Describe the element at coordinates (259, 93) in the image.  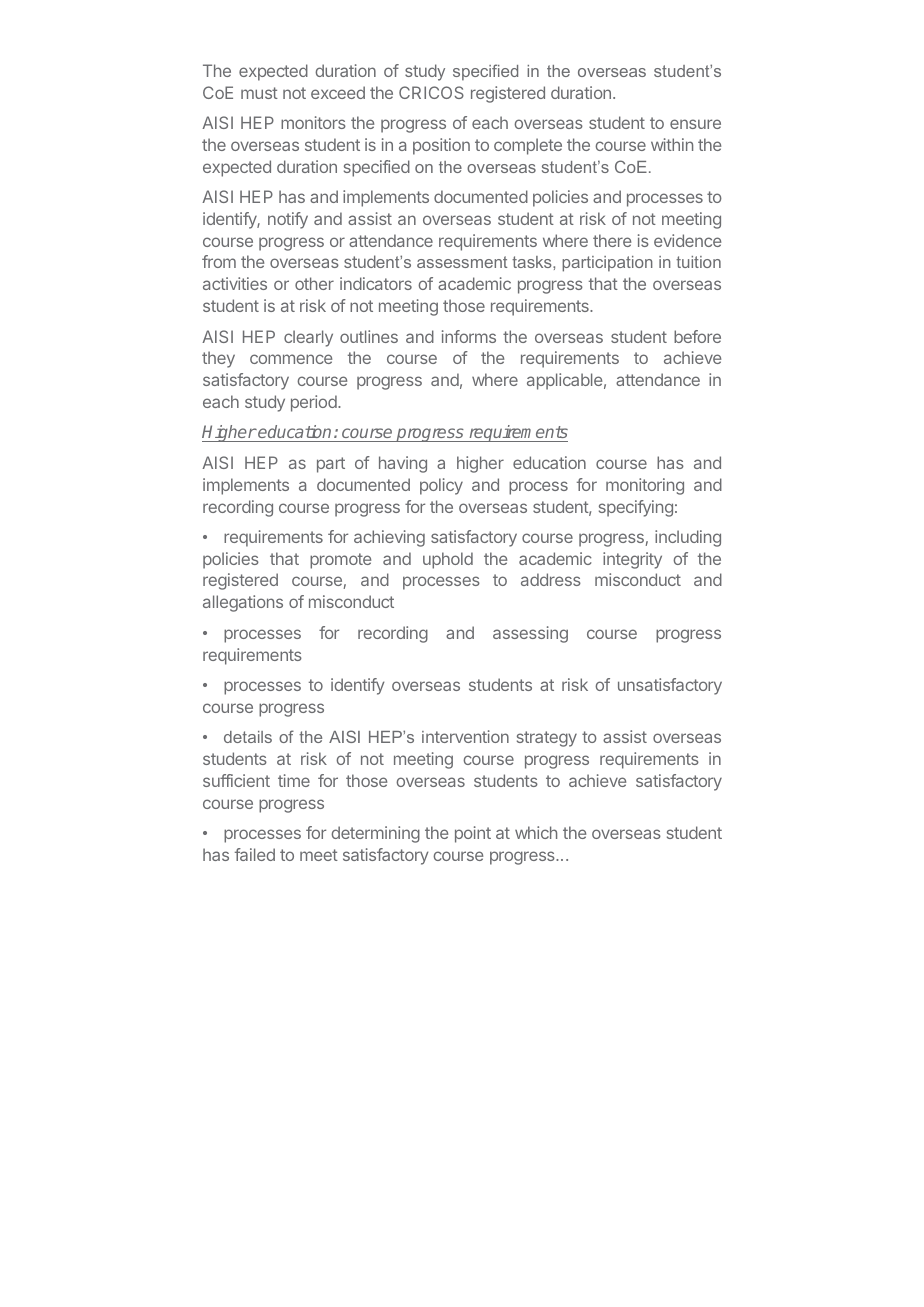
I see `must` at that location.
